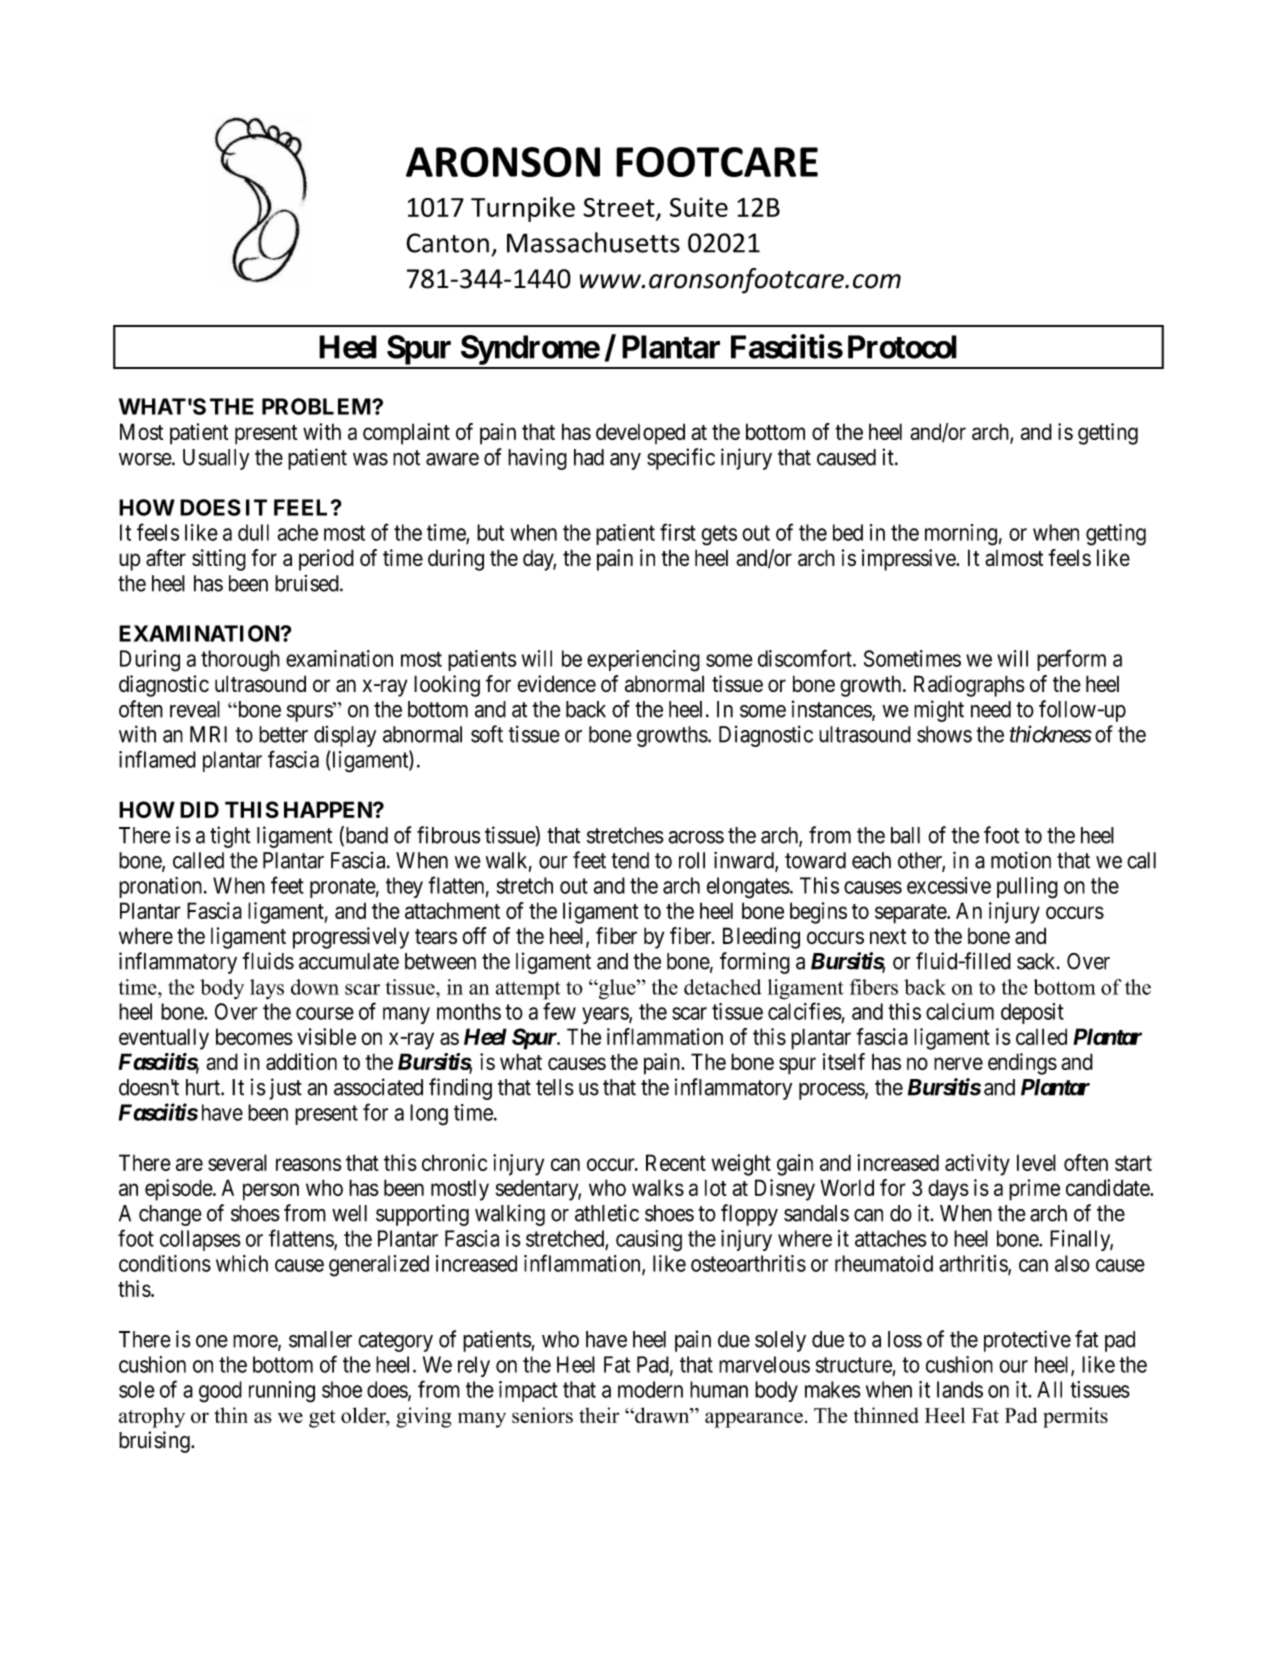 This page has height=1653, width=1277. Describe the element at coordinates (650, 1389) in the page. I see `modern` at that location.
